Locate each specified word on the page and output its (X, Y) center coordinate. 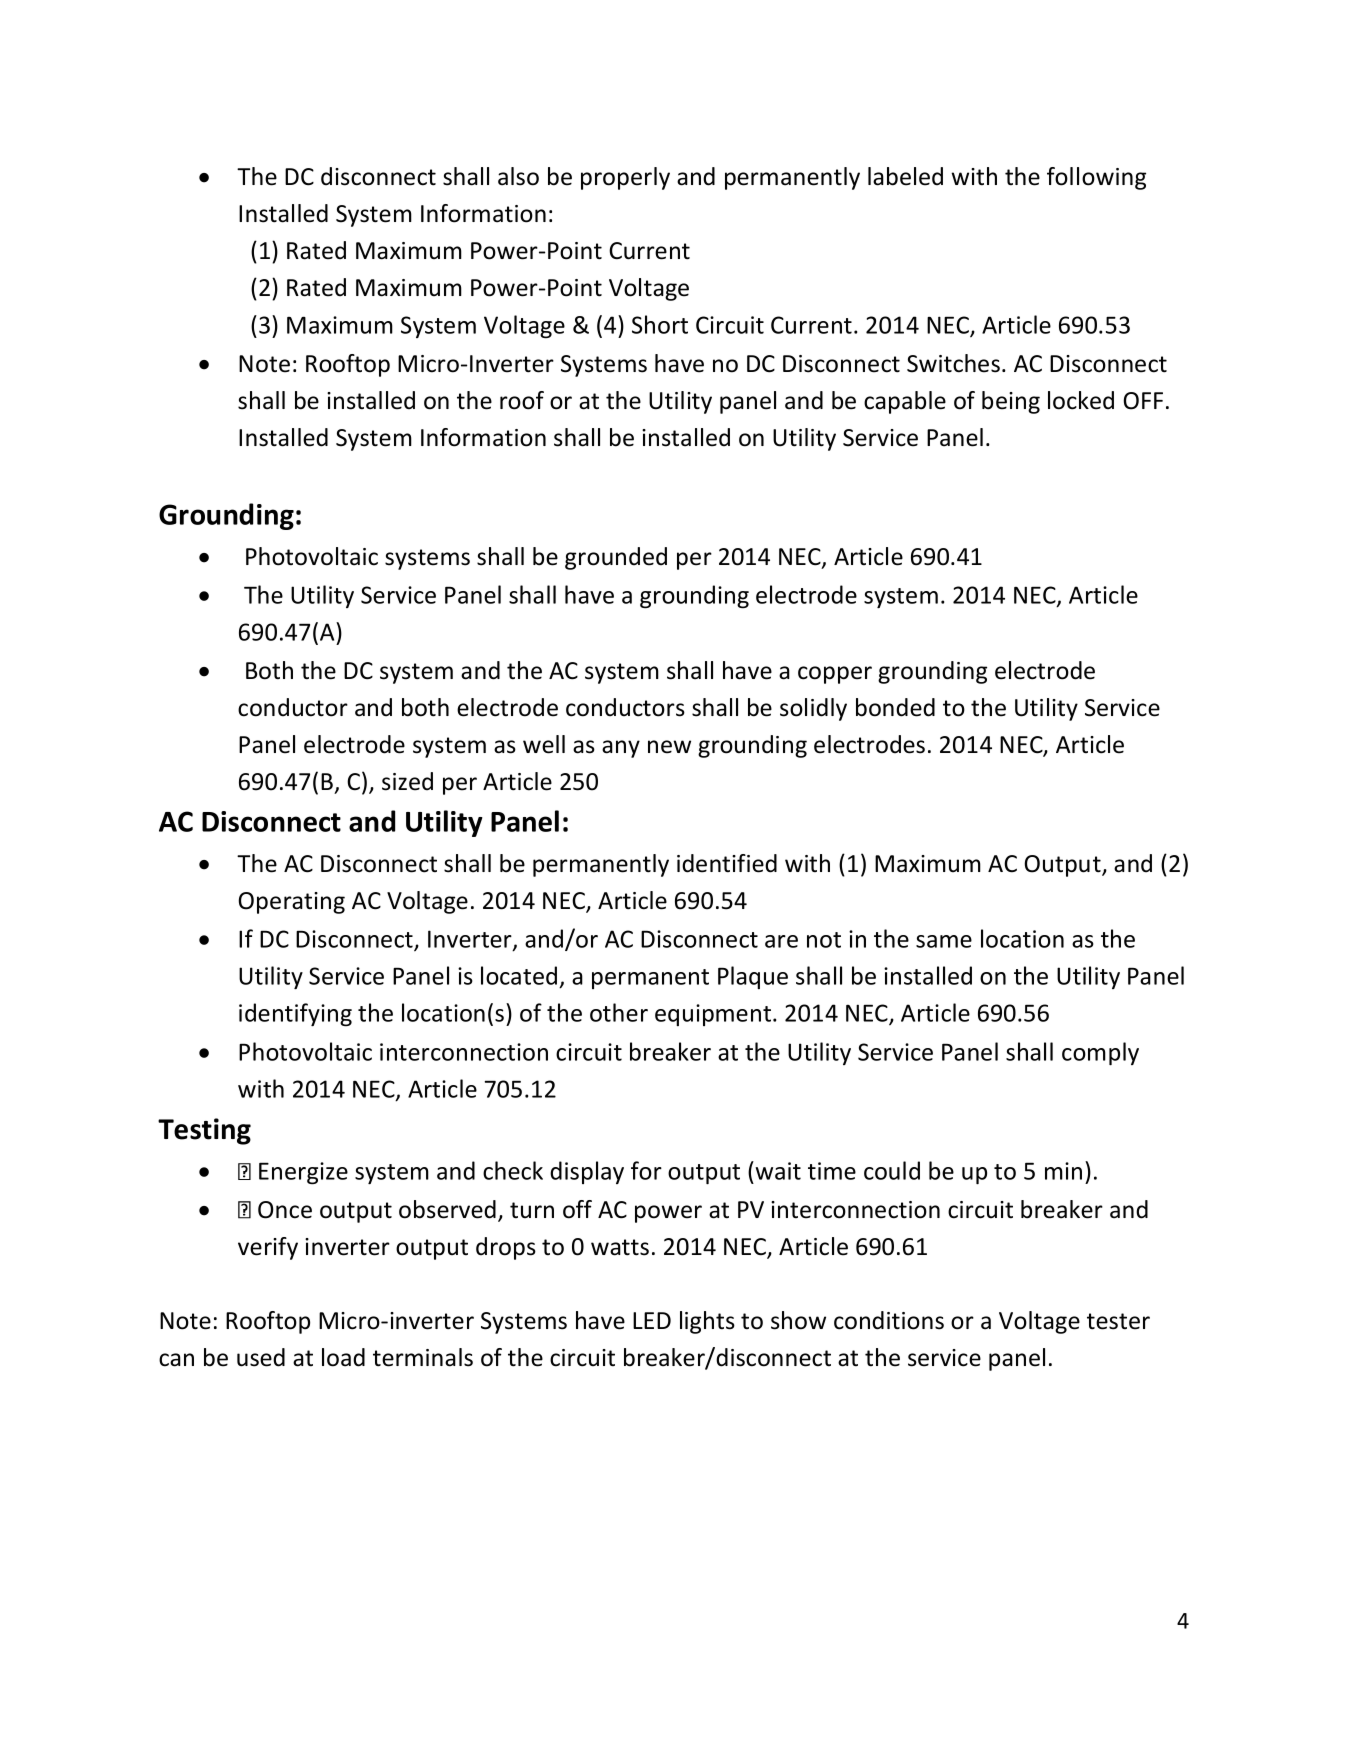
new (669, 747)
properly (625, 178)
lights (707, 1322)
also (518, 176)
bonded (895, 707)
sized (407, 781)
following (1096, 178)
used (261, 1357)
